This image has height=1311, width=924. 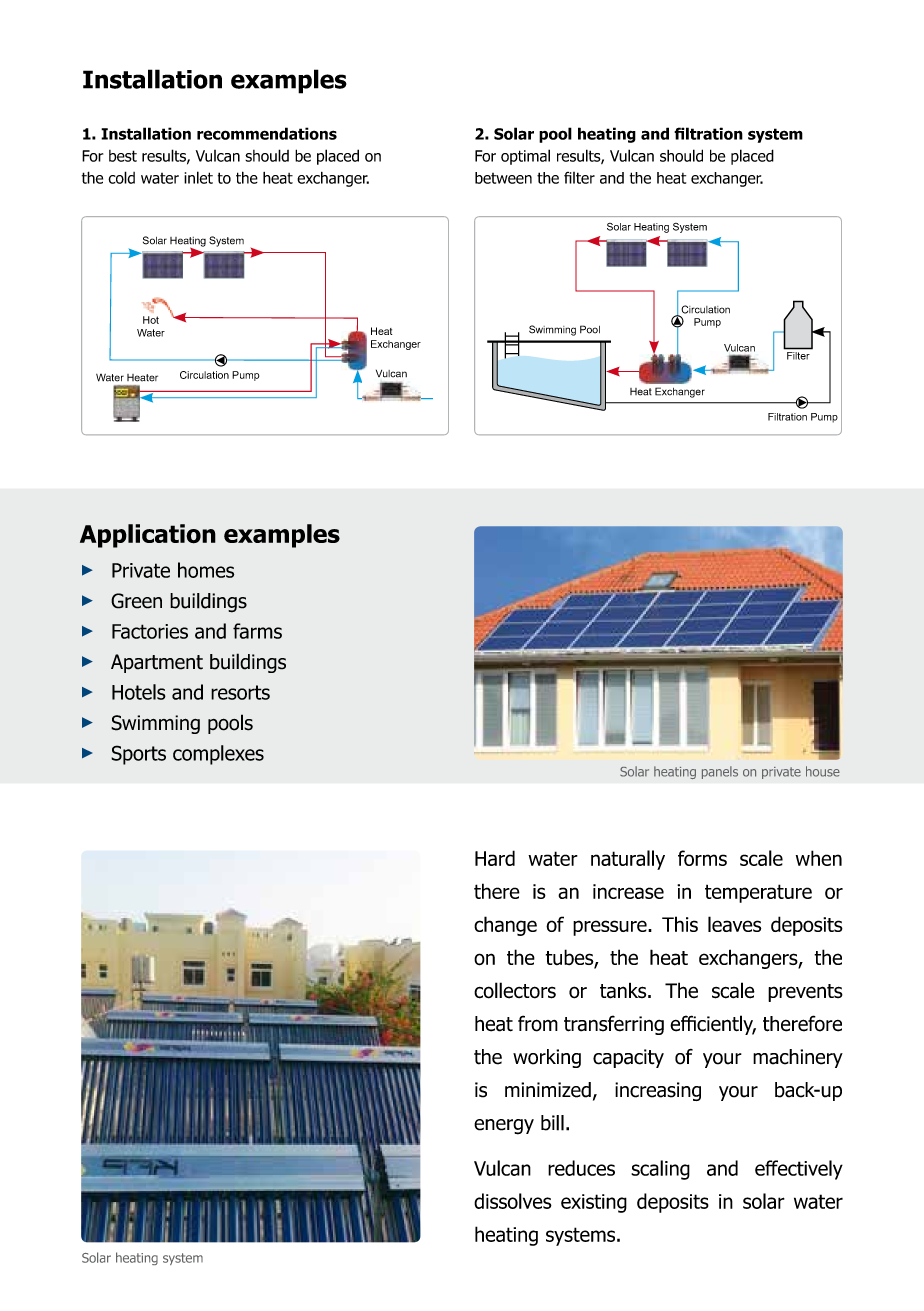 I want to click on optimal, so click(x=525, y=157).
